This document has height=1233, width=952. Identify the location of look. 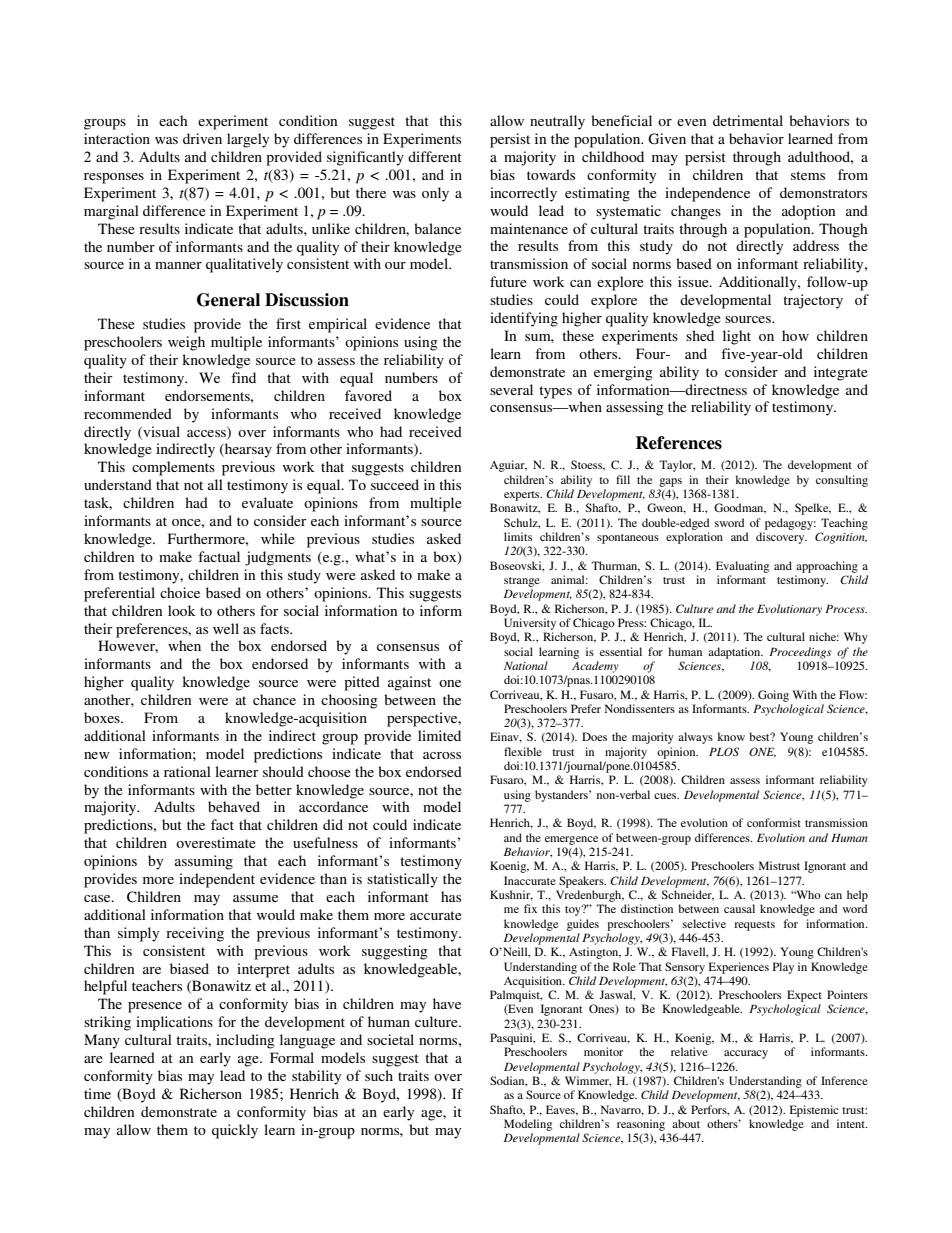
(181, 610).
